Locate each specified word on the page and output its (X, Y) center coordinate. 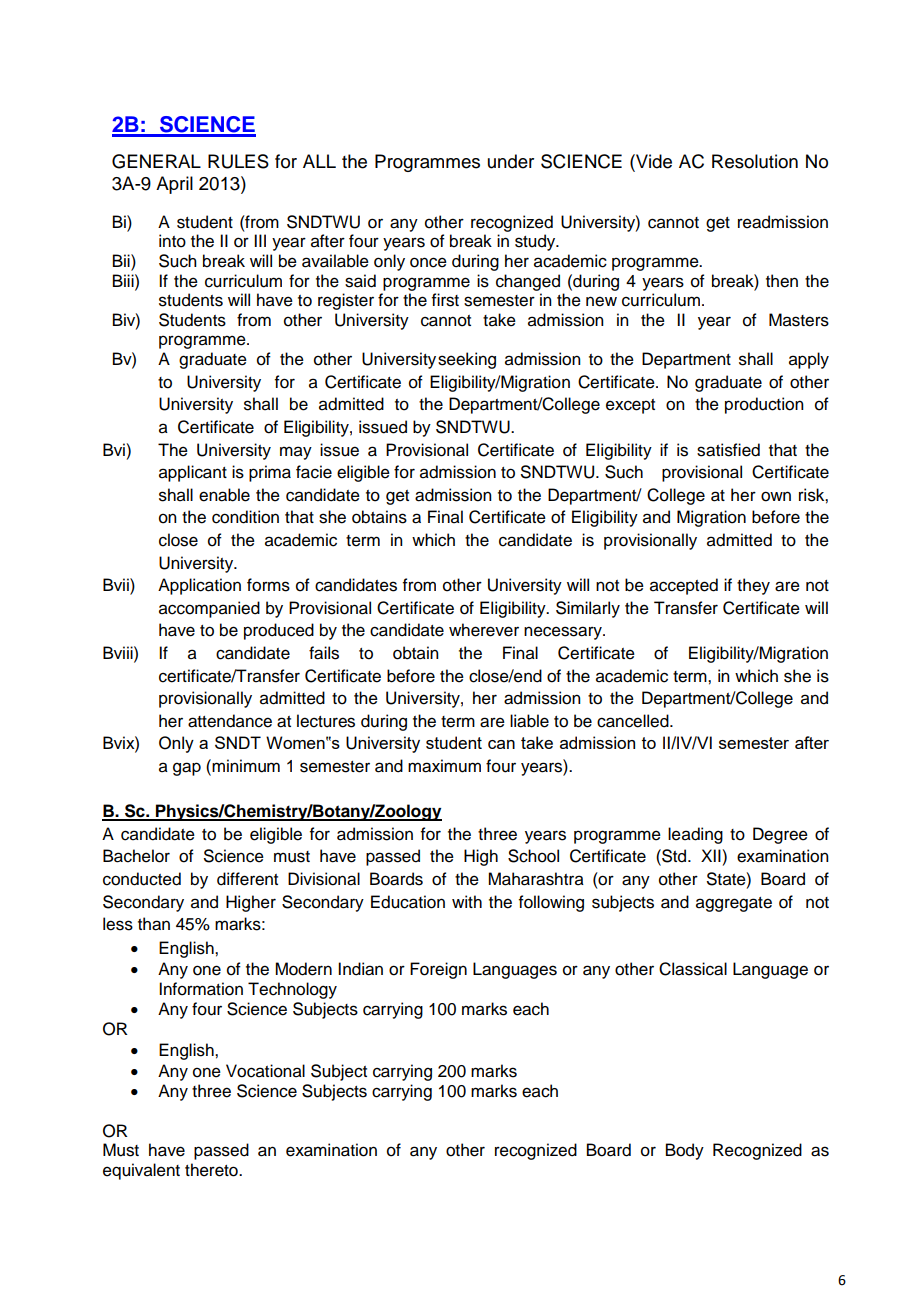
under (511, 161)
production (764, 405)
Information (201, 989)
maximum (444, 766)
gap (187, 769)
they (753, 586)
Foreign (438, 970)
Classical (693, 969)
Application (199, 586)
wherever (484, 630)
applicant (193, 473)
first (445, 300)
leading (695, 835)
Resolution (755, 161)
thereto (212, 1170)
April (174, 185)
